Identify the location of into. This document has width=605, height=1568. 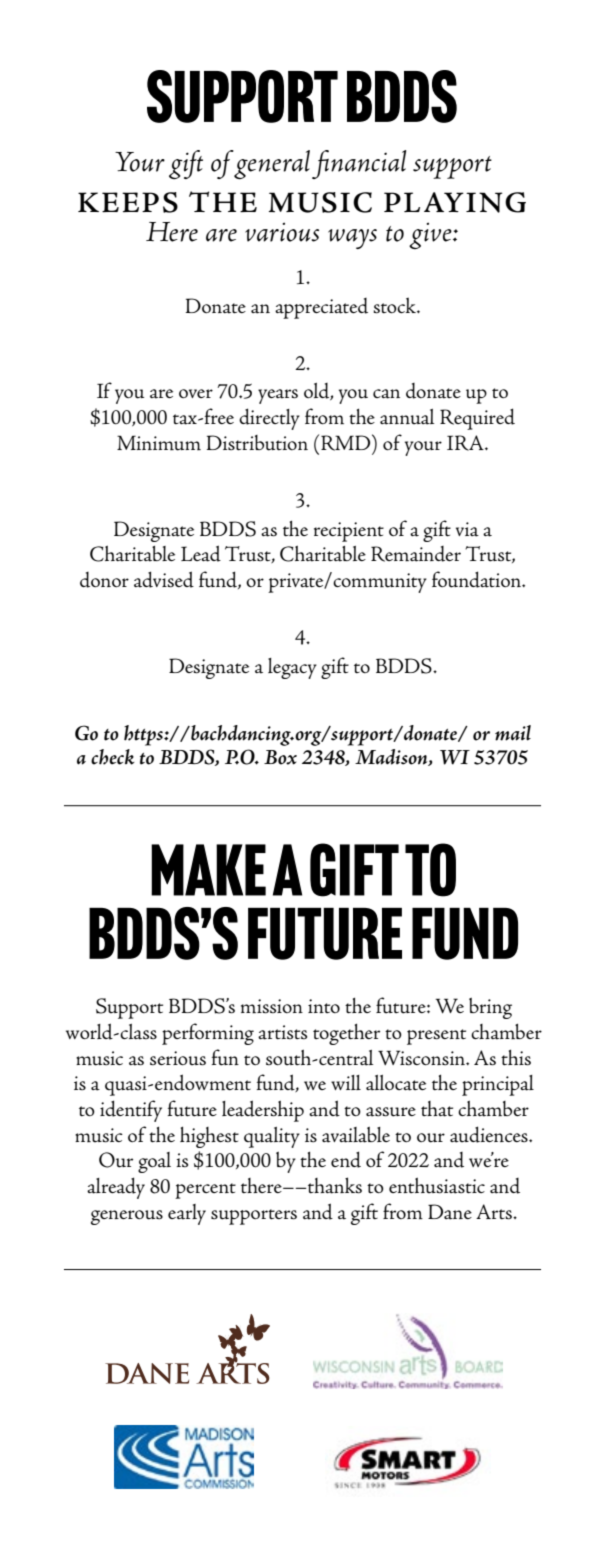
(324, 1006).
